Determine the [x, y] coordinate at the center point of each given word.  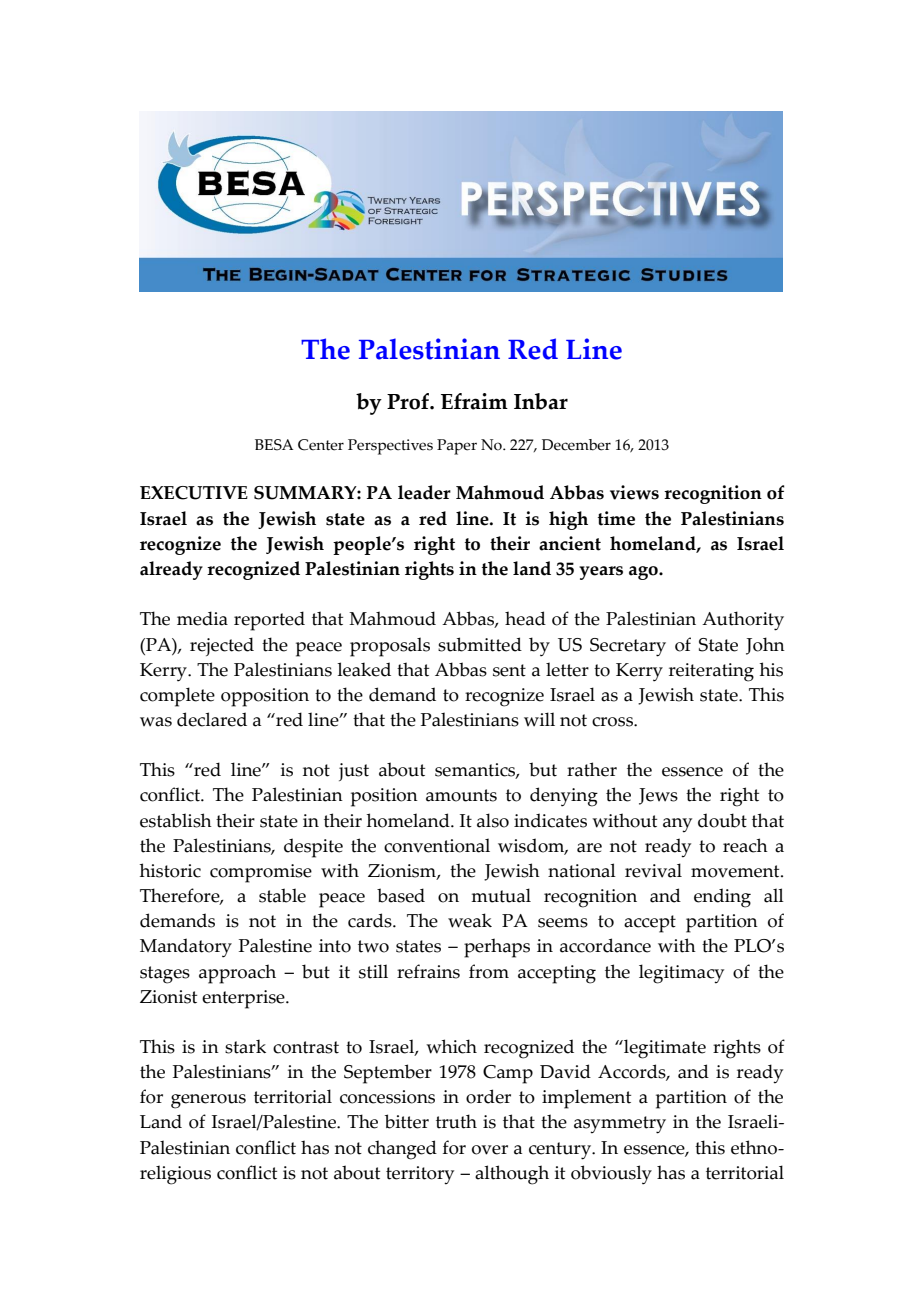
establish [176, 820]
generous [208, 1101]
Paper [457, 447]
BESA [274, 445]
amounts [461, 795]
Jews [658, 796]
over [490, 1150]
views [634, 492]
